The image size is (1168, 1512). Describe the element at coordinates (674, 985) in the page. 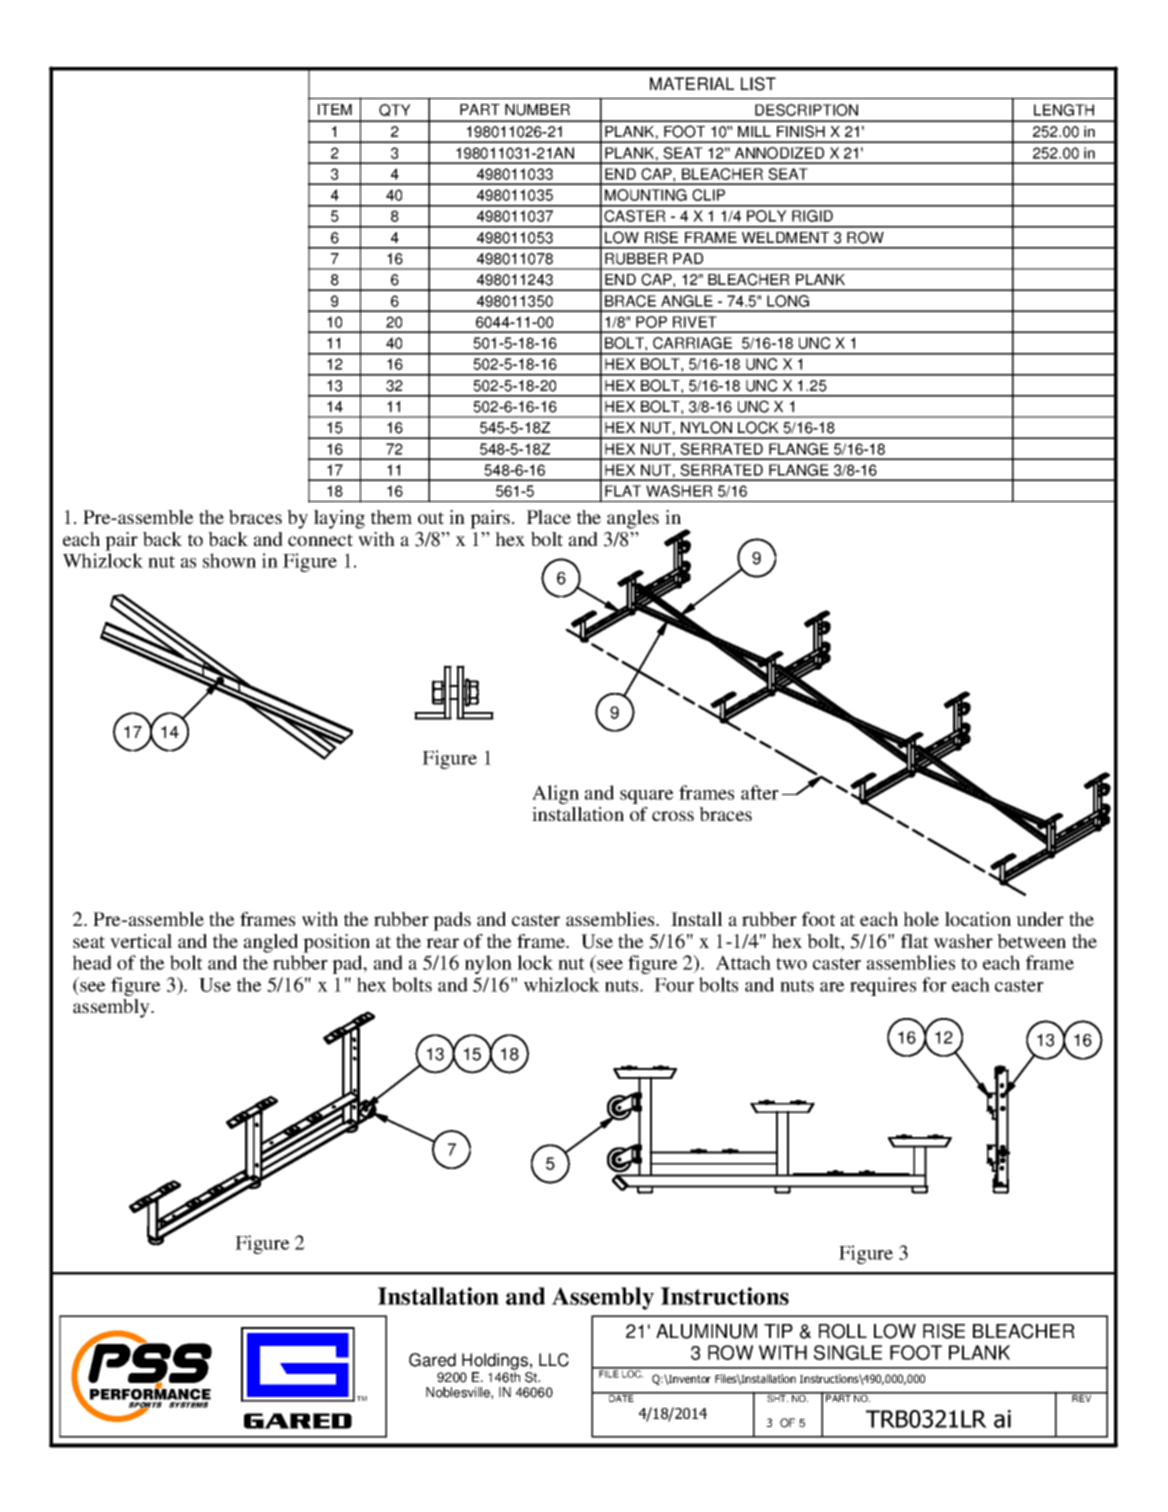

I see `Four` at that location.
